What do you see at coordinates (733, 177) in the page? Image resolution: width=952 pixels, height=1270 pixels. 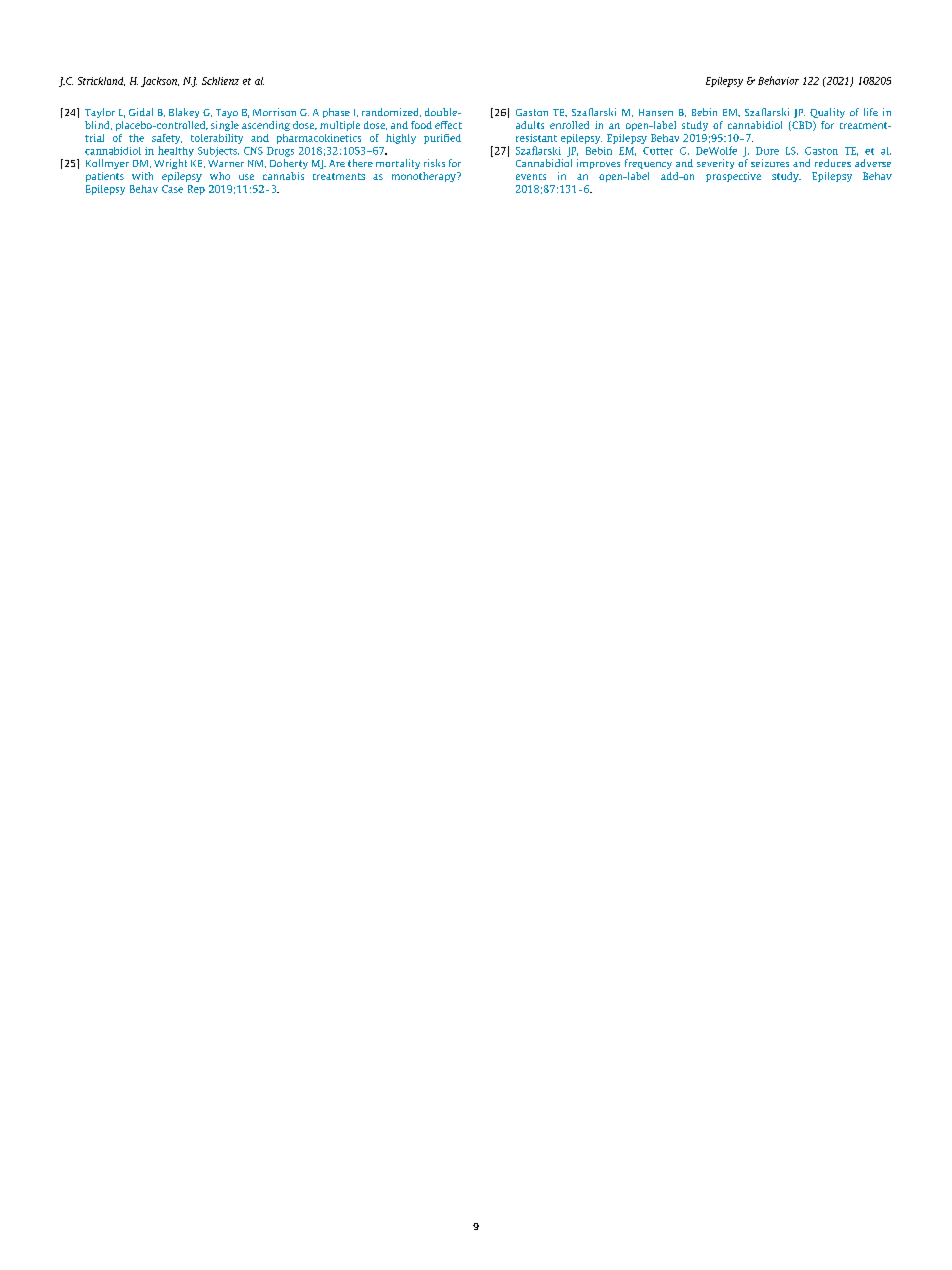 I see `prospective` at bounding box center [733, 177].
